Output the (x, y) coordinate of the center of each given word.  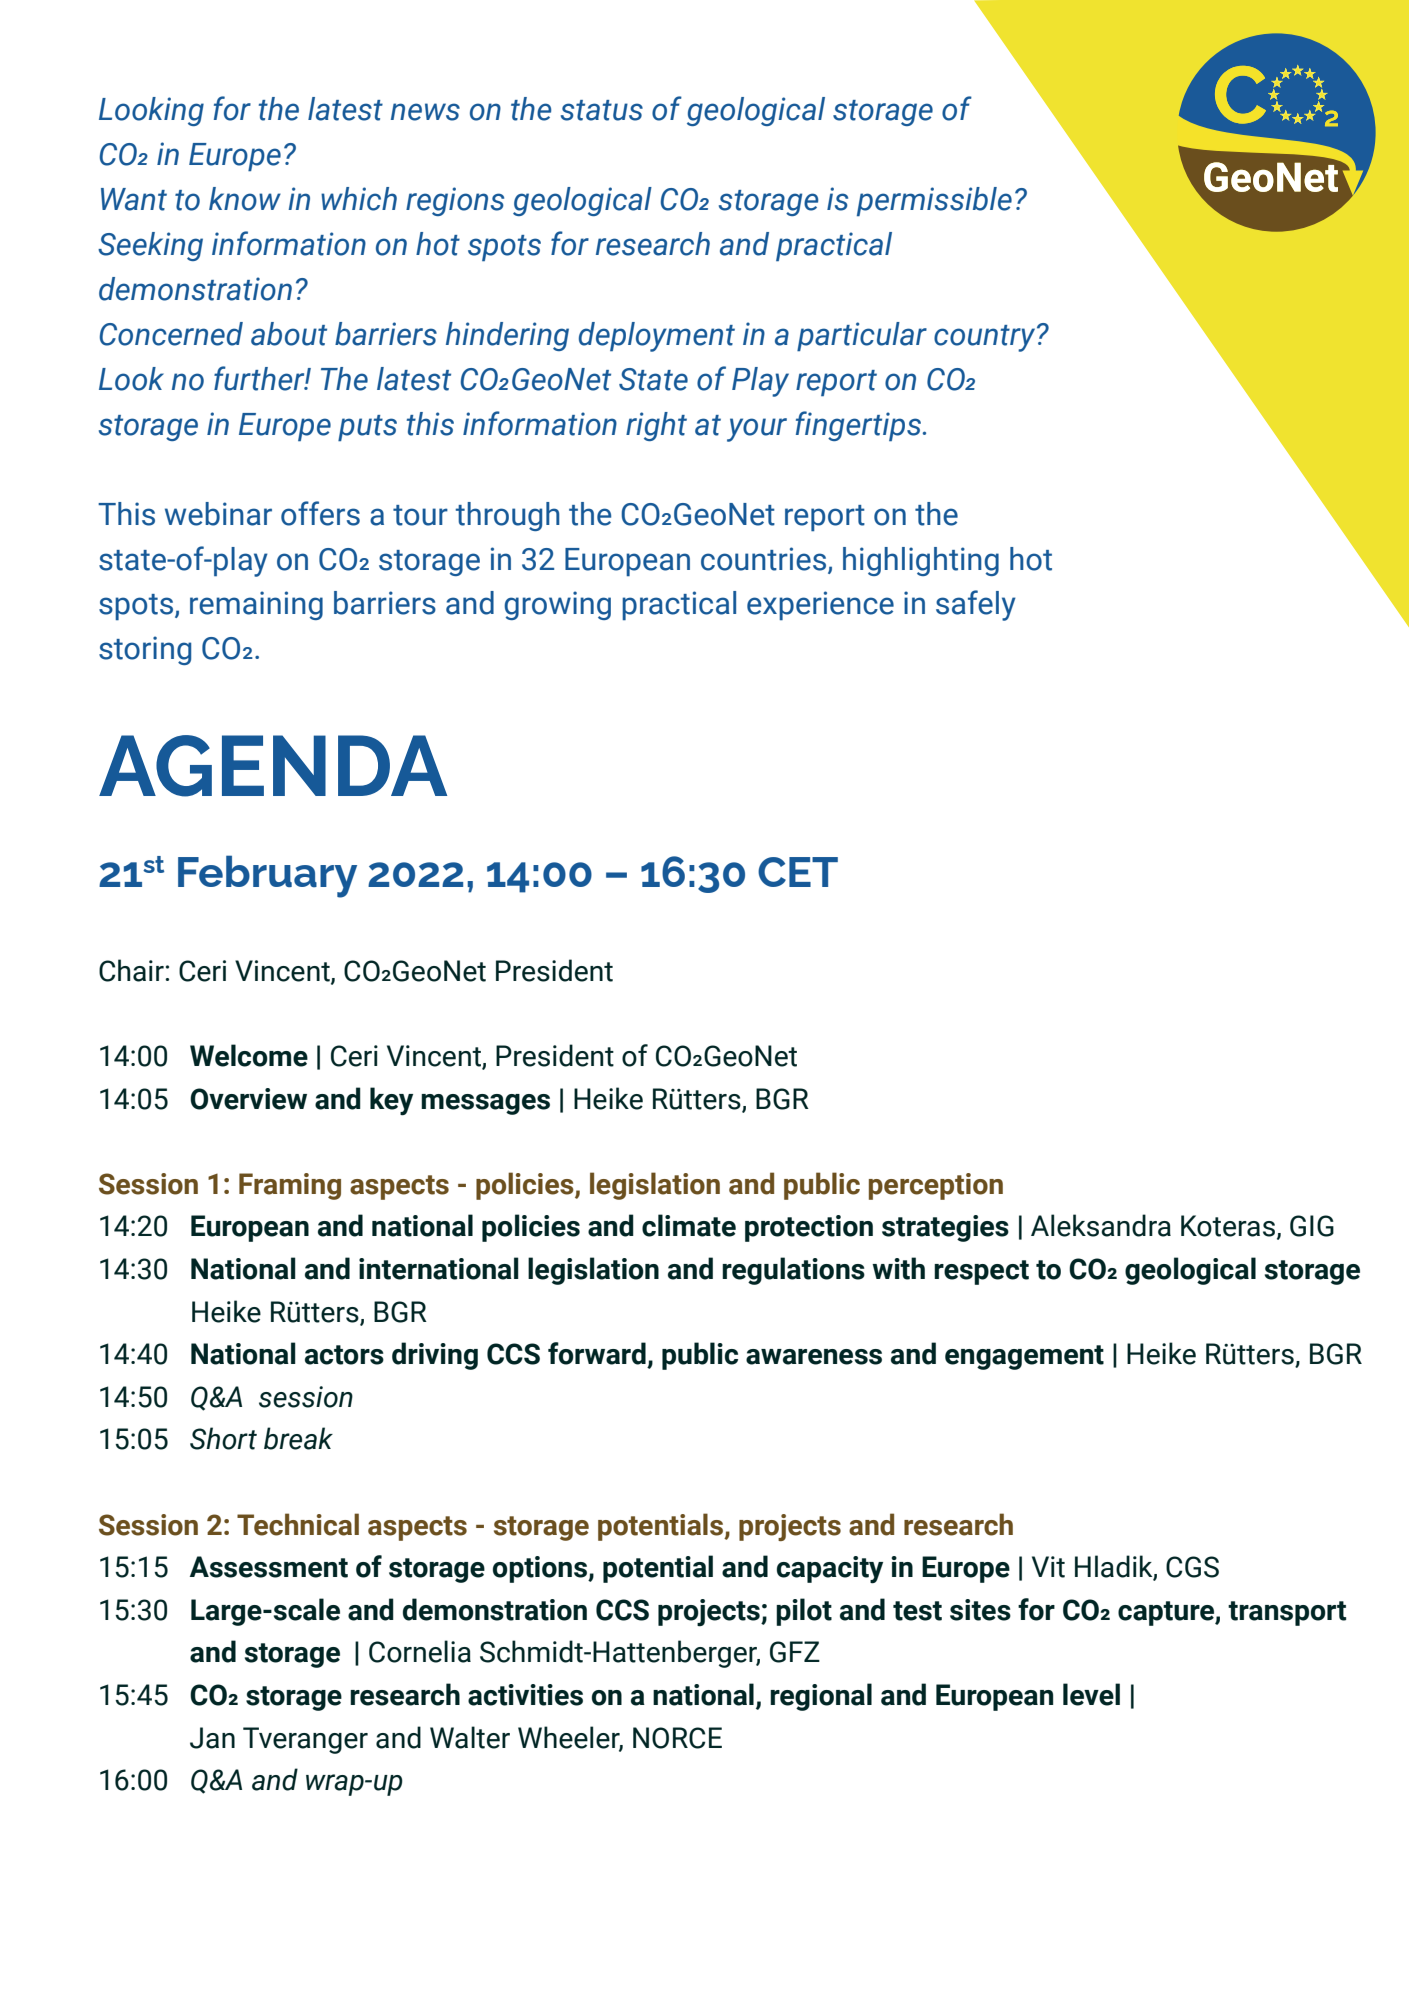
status (602, 110)
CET (798, 872)
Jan (212, 1738)
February (267, 876)
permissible (934, 201)
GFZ (795, 1652)
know (245, 199)
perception (936, 1186)
